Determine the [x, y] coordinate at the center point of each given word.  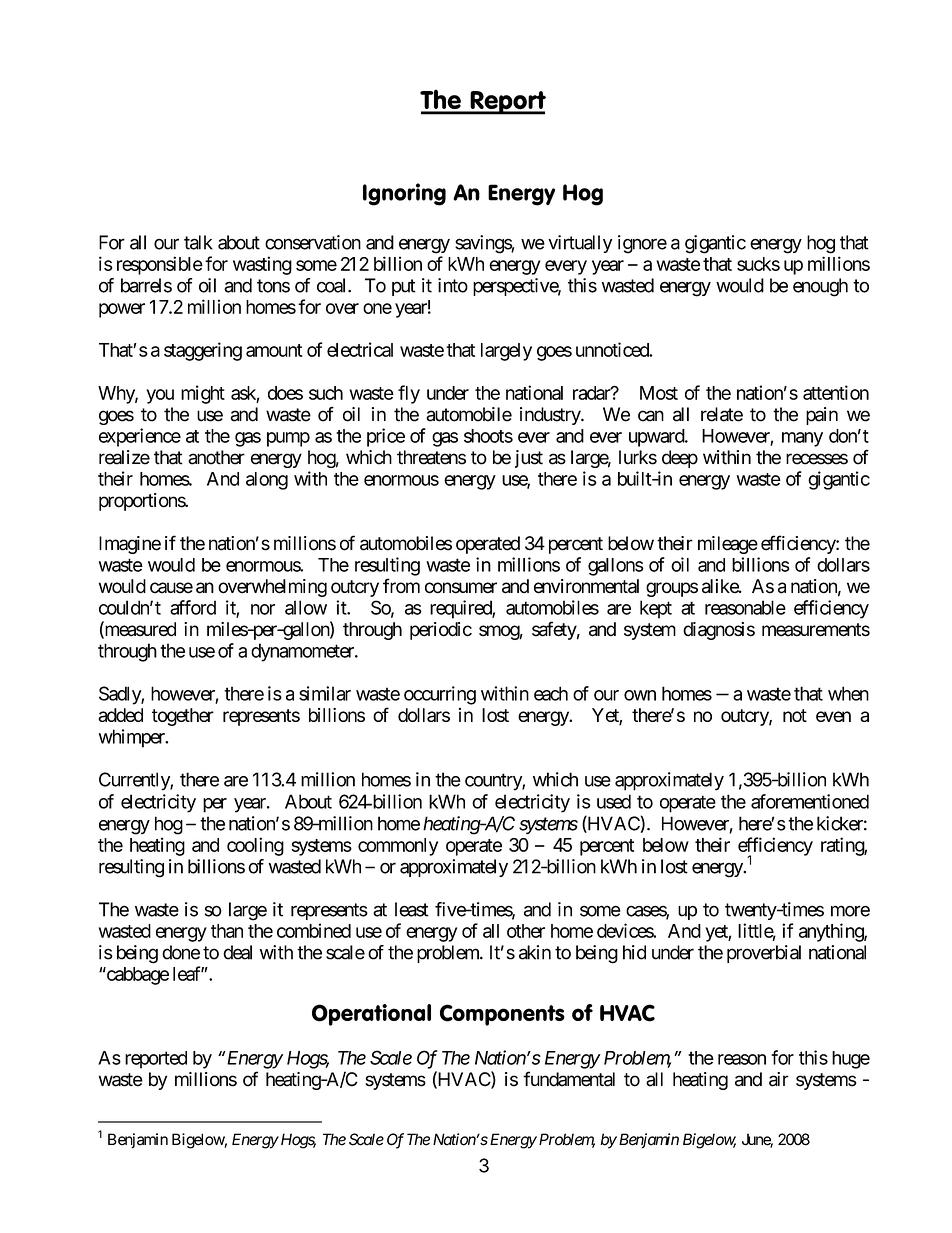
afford [193, 607]
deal [237, 952]
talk [198, 242]
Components [502, 1015]
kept [656, 609]
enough [820, 287]
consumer [461, 588]
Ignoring [404, 194]
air [779, 1079]
